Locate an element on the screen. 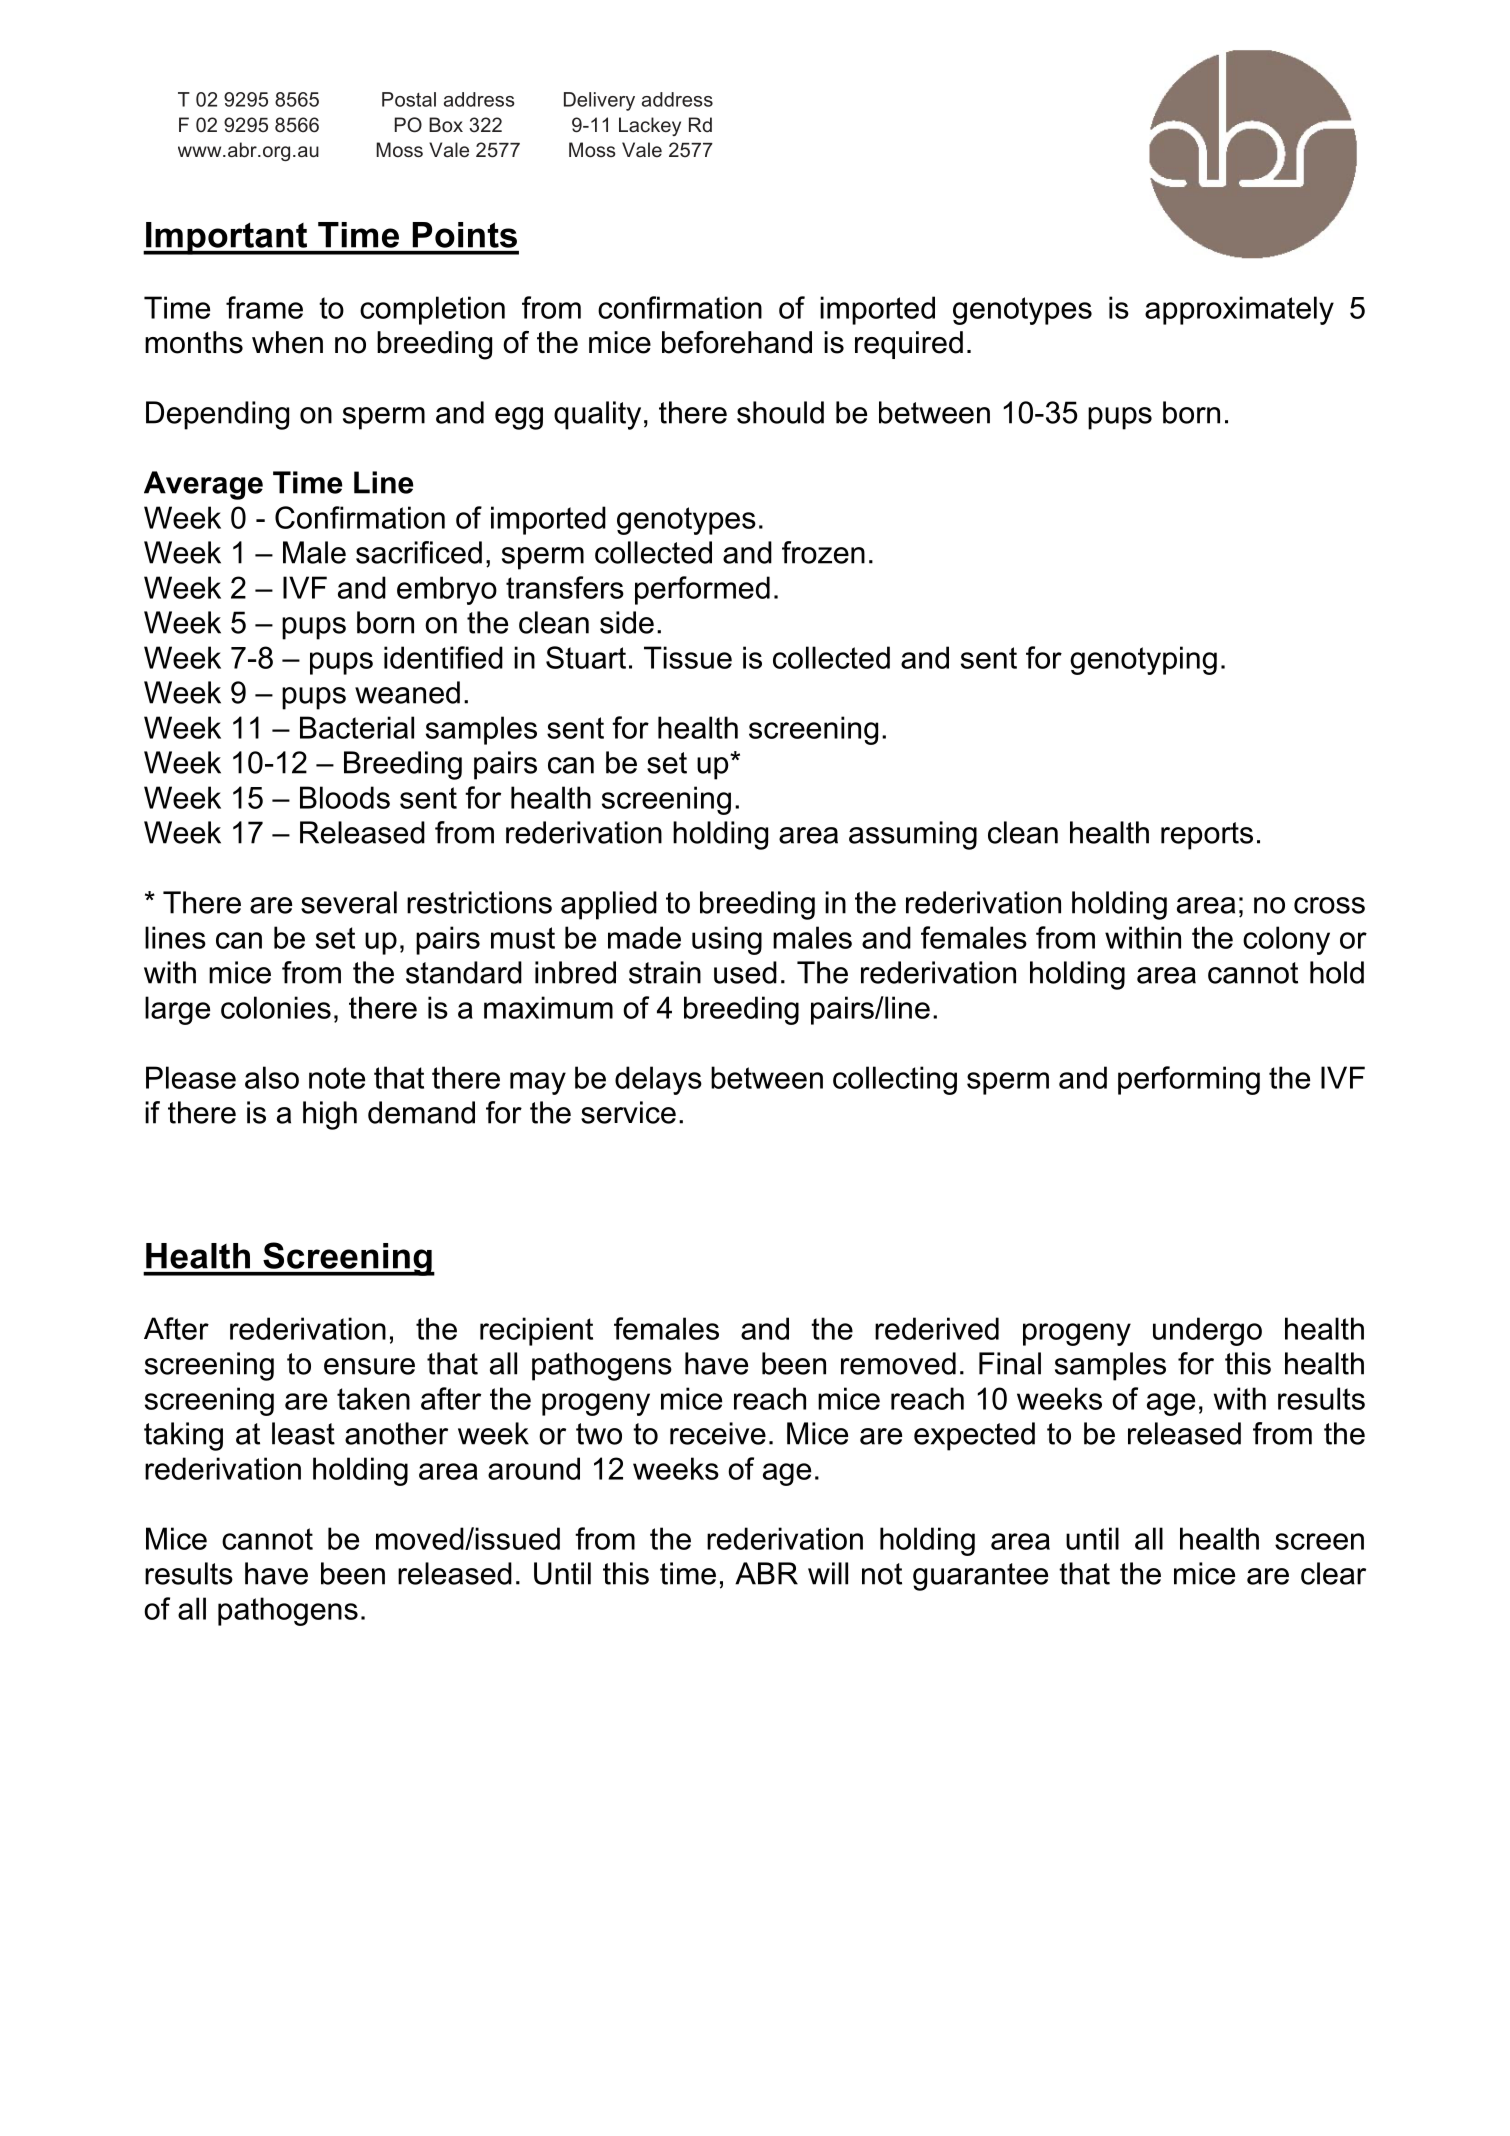 The height and width of the screenshot is (2136, 1510). service is located at coordinates (628, 1112).
